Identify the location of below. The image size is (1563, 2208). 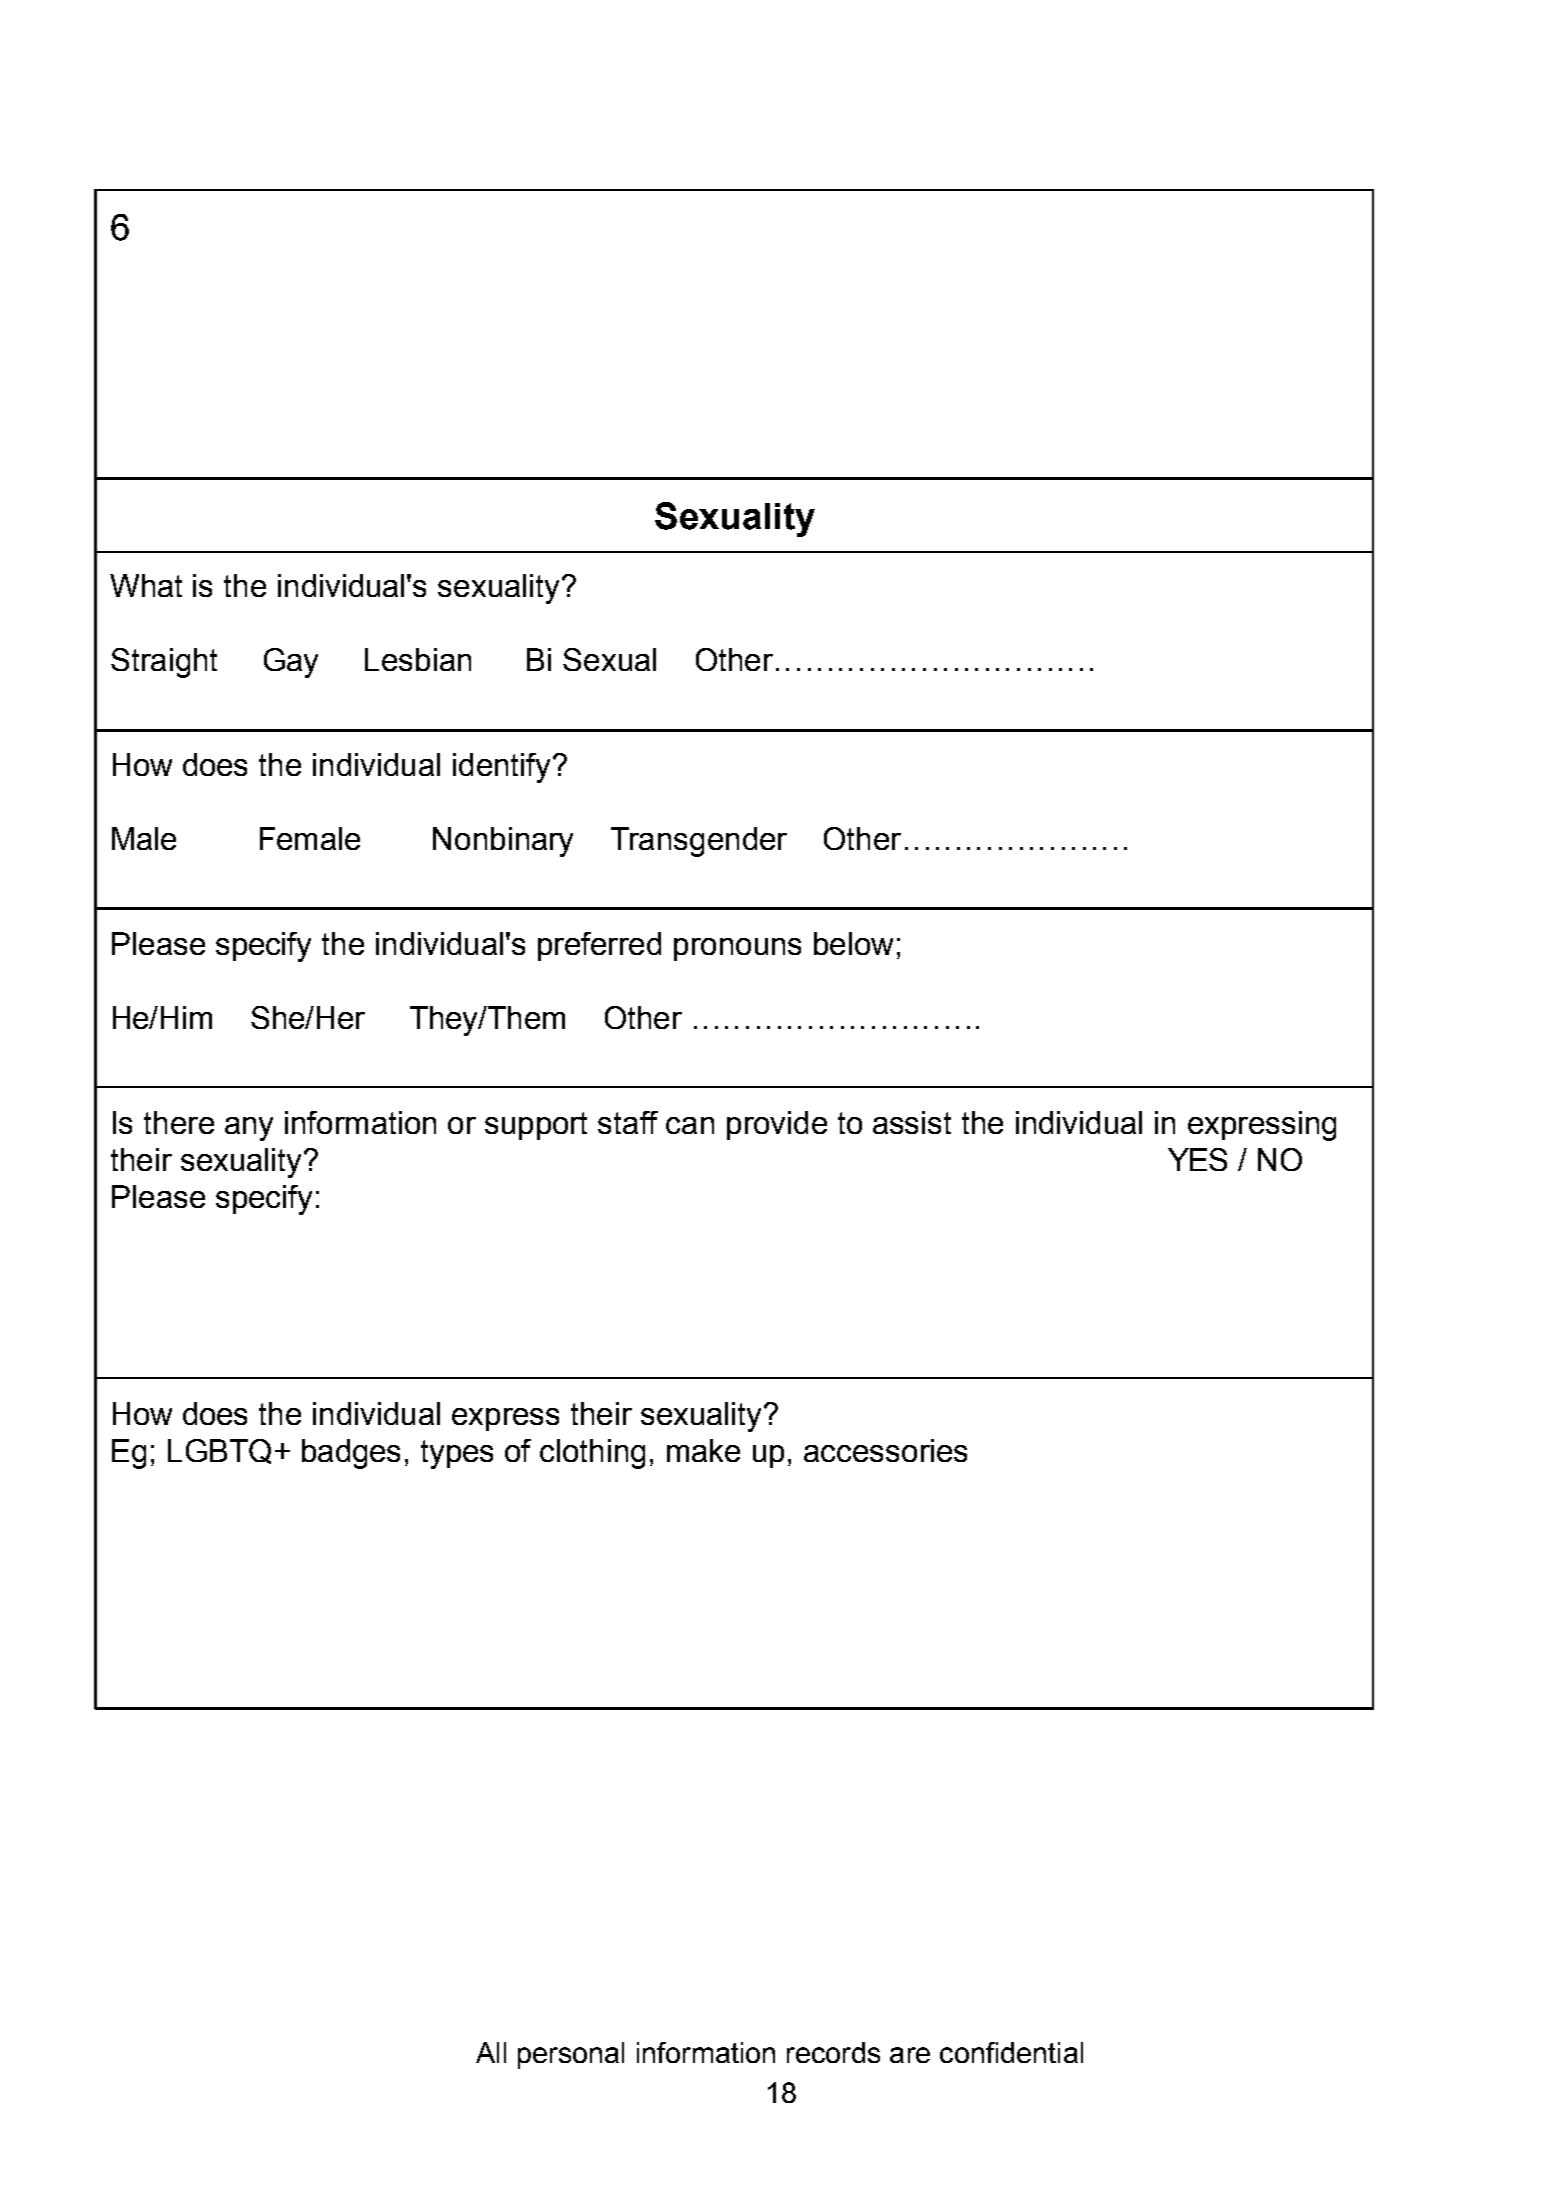
(853, 943).
